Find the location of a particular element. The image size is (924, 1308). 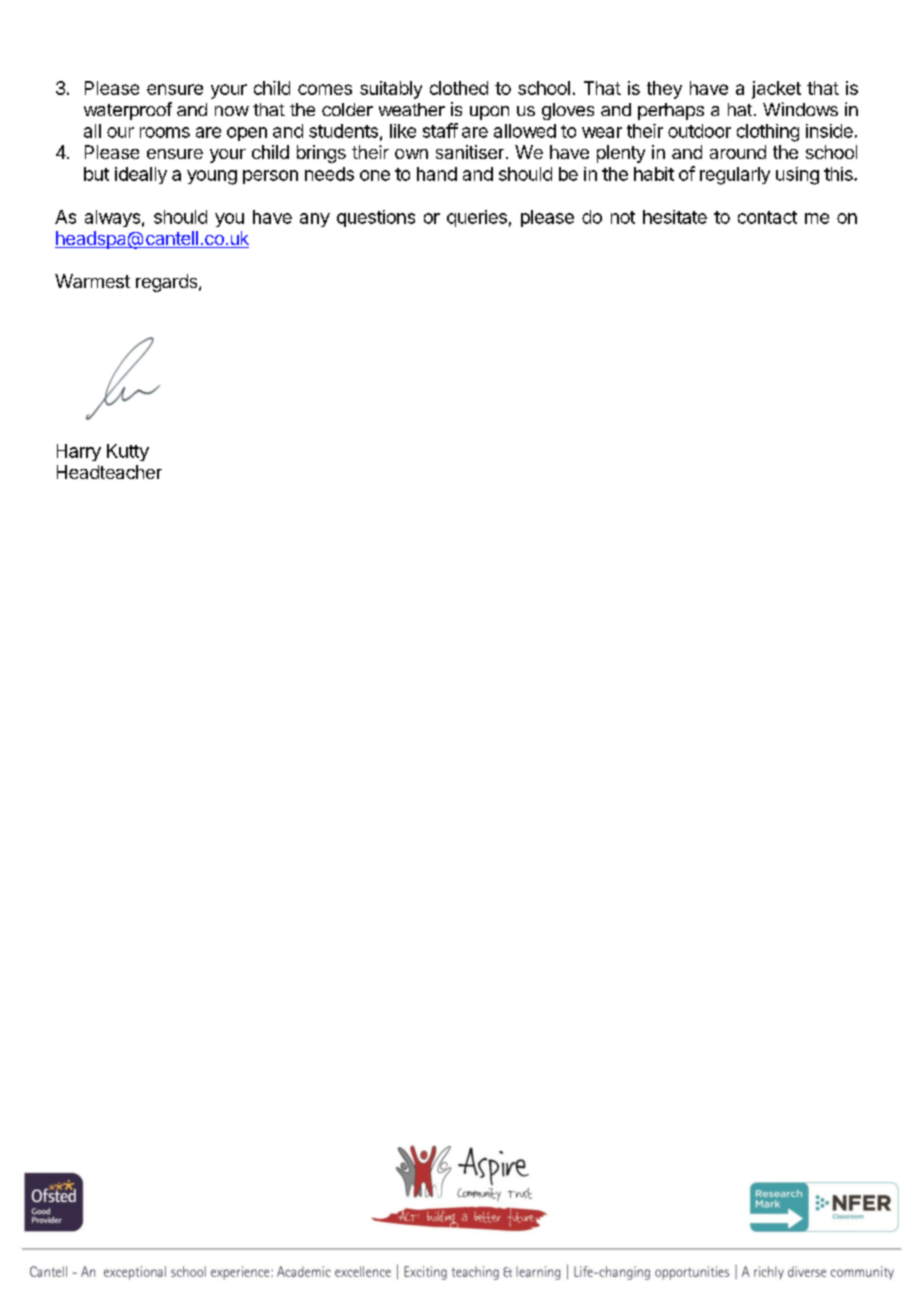

waterproof is located at coordinates (128, 111).
